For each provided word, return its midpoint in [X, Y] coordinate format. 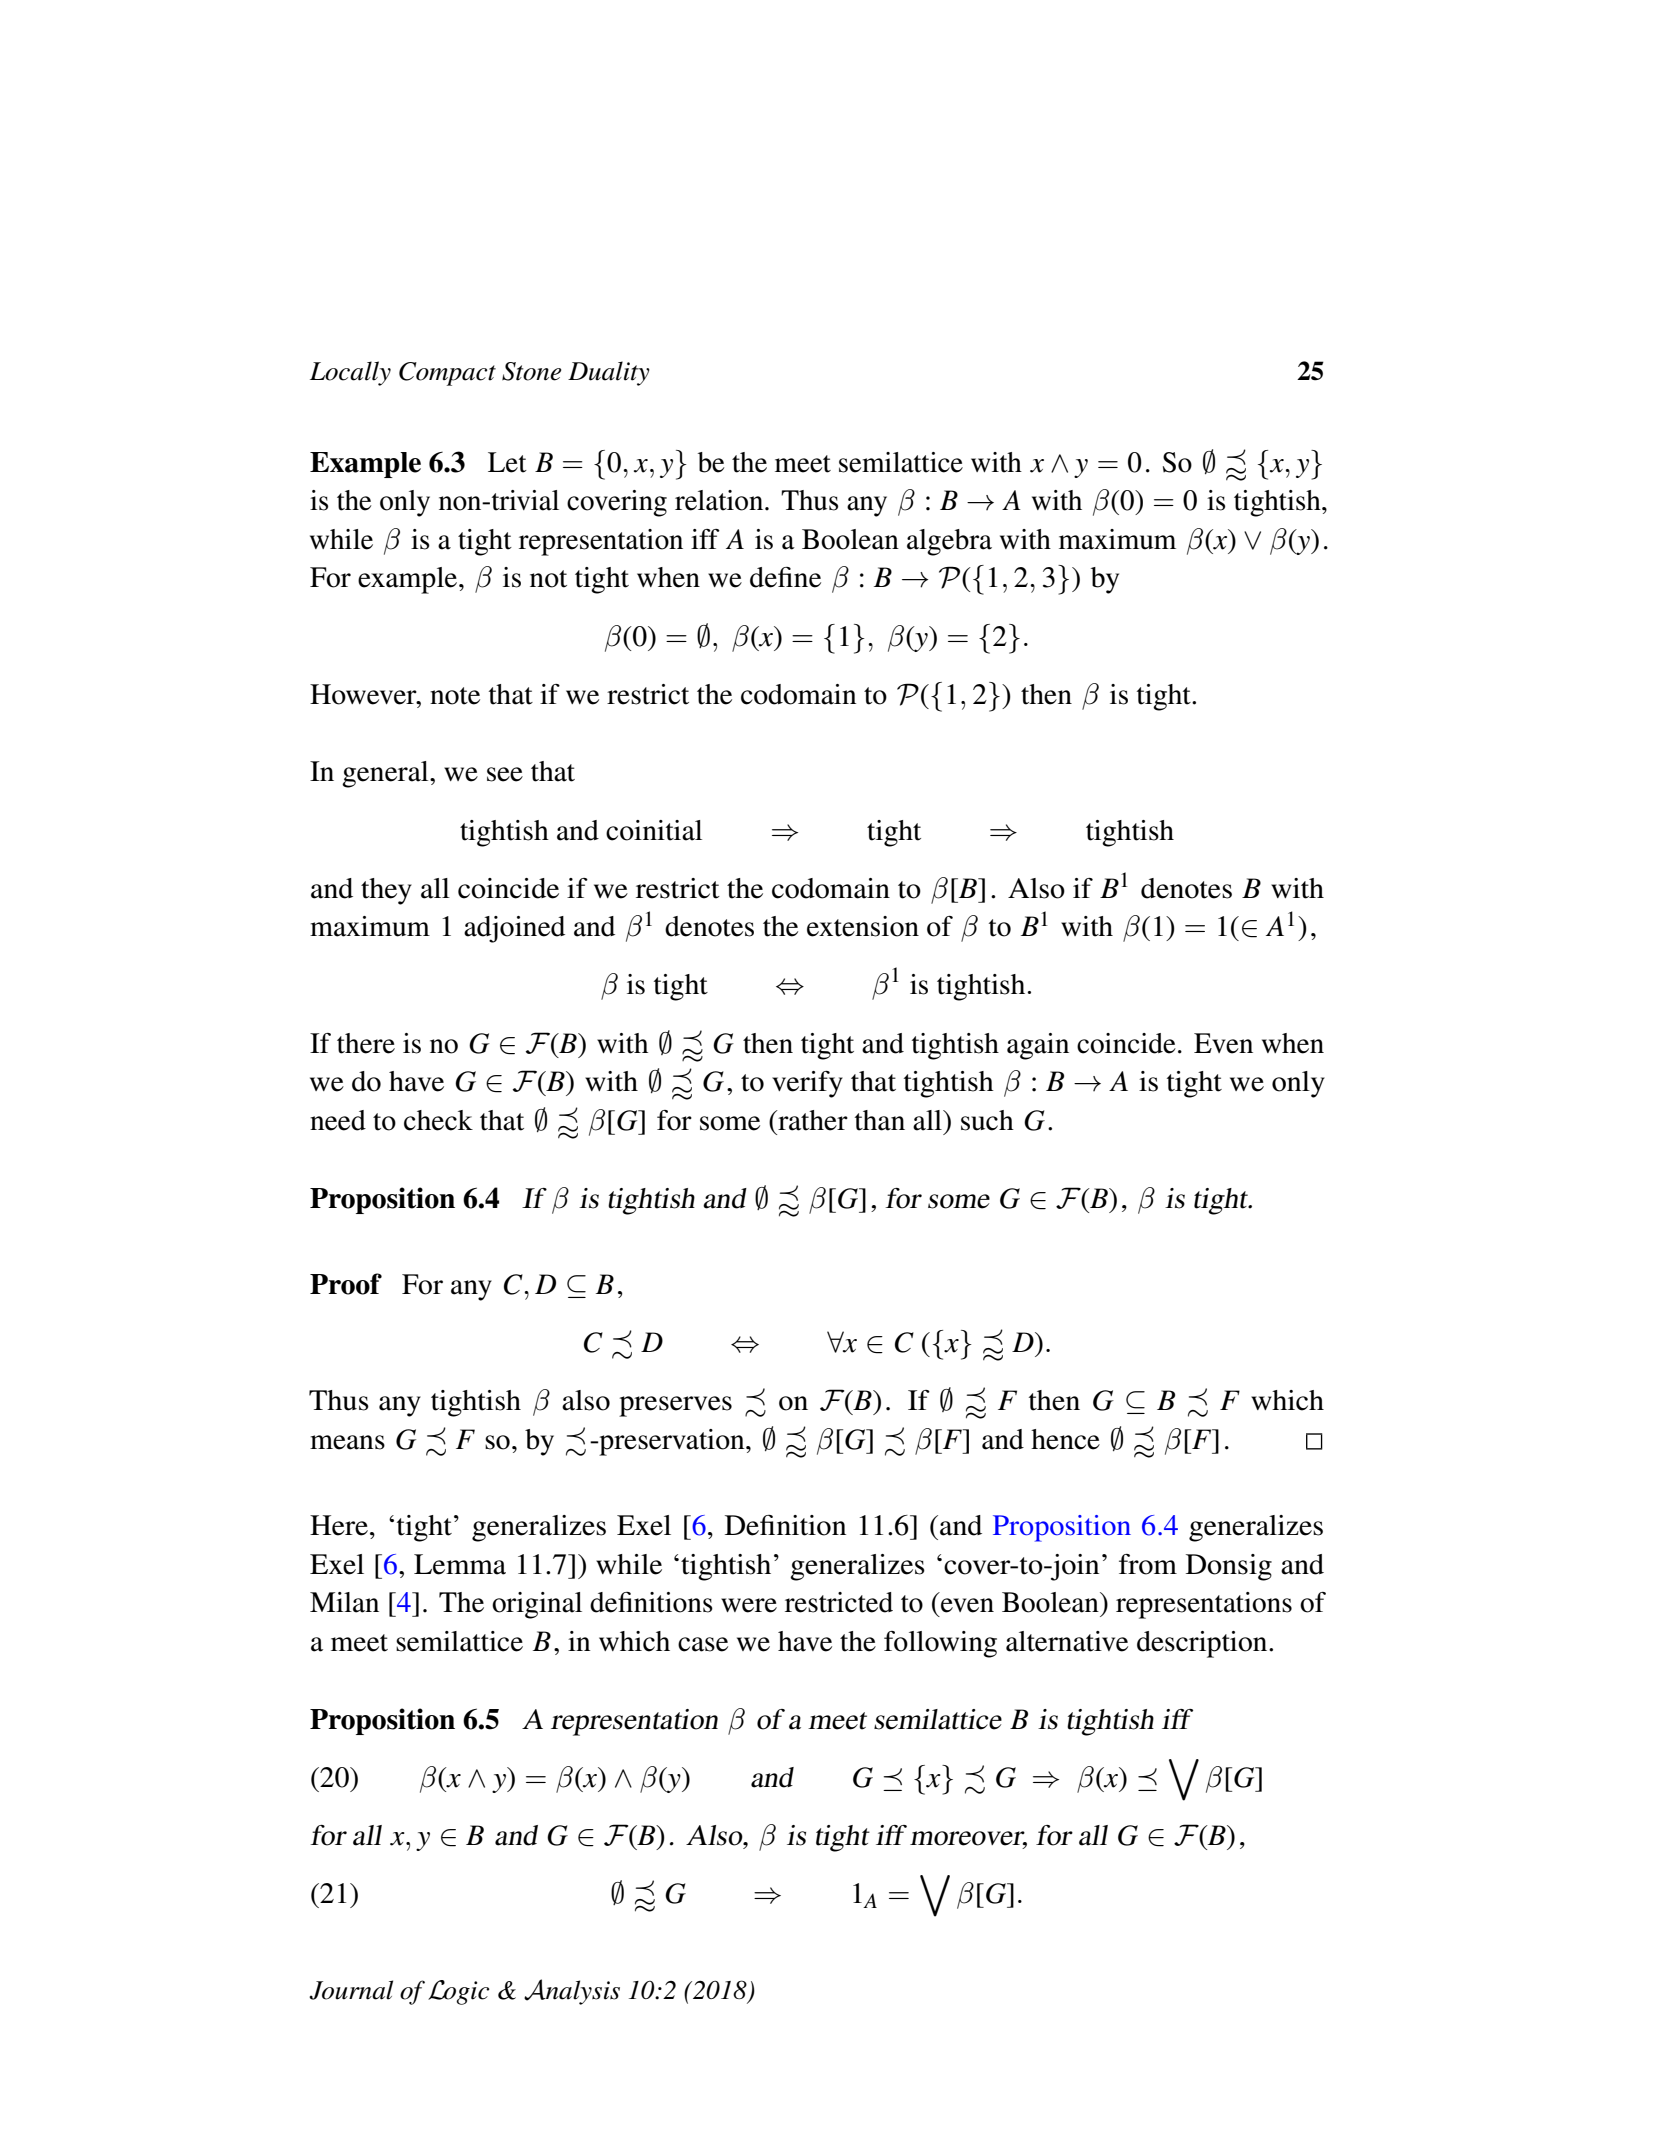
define [785, 577]
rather [812, 1120]
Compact [447, 374]
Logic [459, 1992]
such [987, 1120]
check [438, 1120]
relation [720, 500]
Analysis [572, 1992]
